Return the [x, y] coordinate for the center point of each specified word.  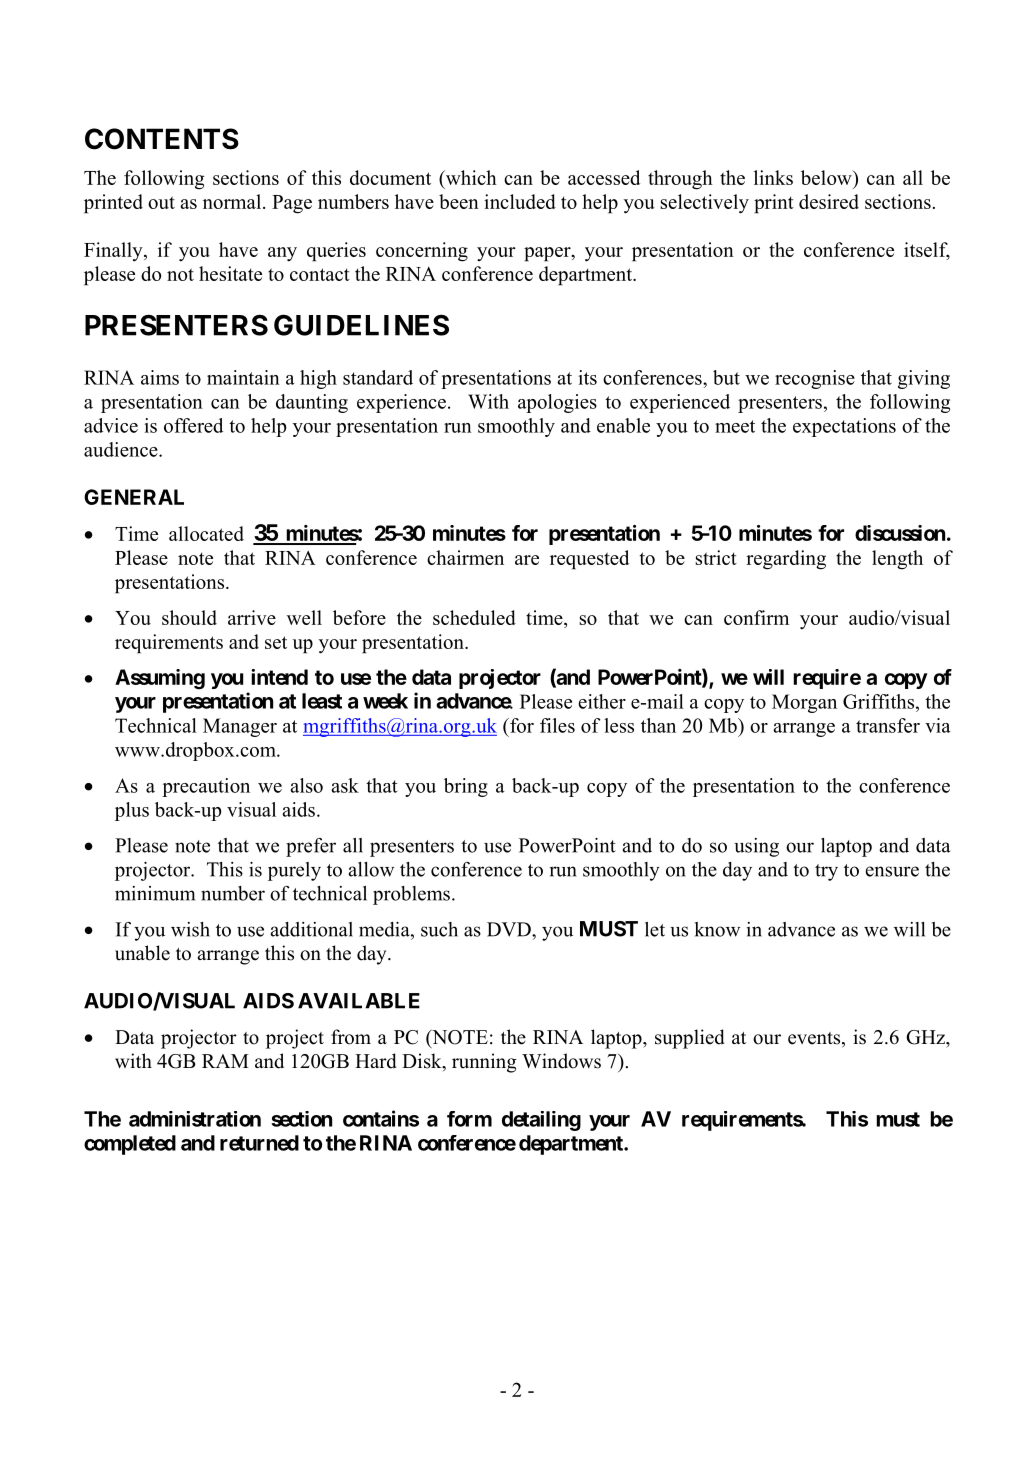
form [469, 1119]
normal [233, 201]
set [276, 642]
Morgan [804, 703]
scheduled [474, 617]
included [520, 201]
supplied [690, 1039]
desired [829, 201]
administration [195, 1119]
